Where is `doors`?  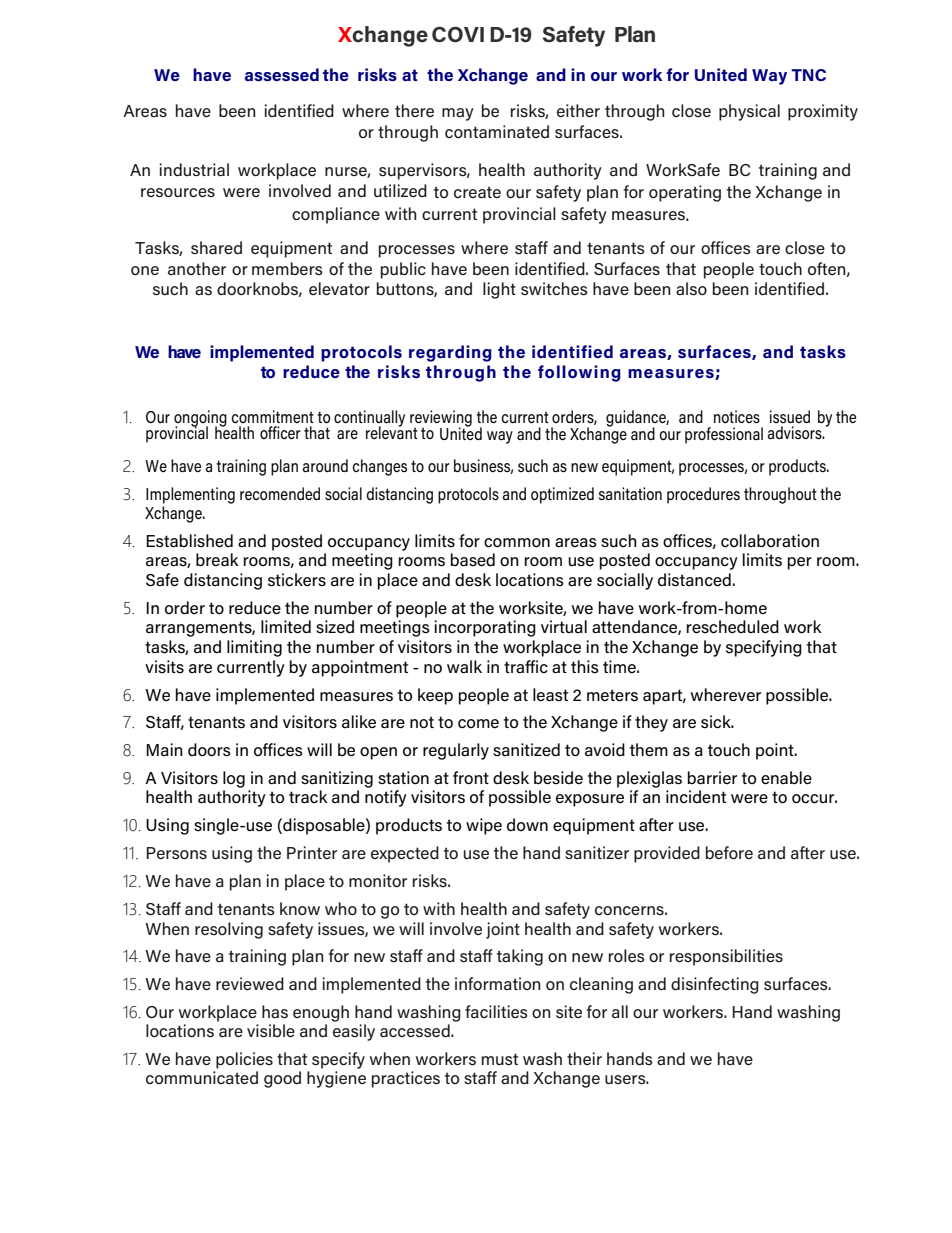 doors is located at coordinates (209, 750).
